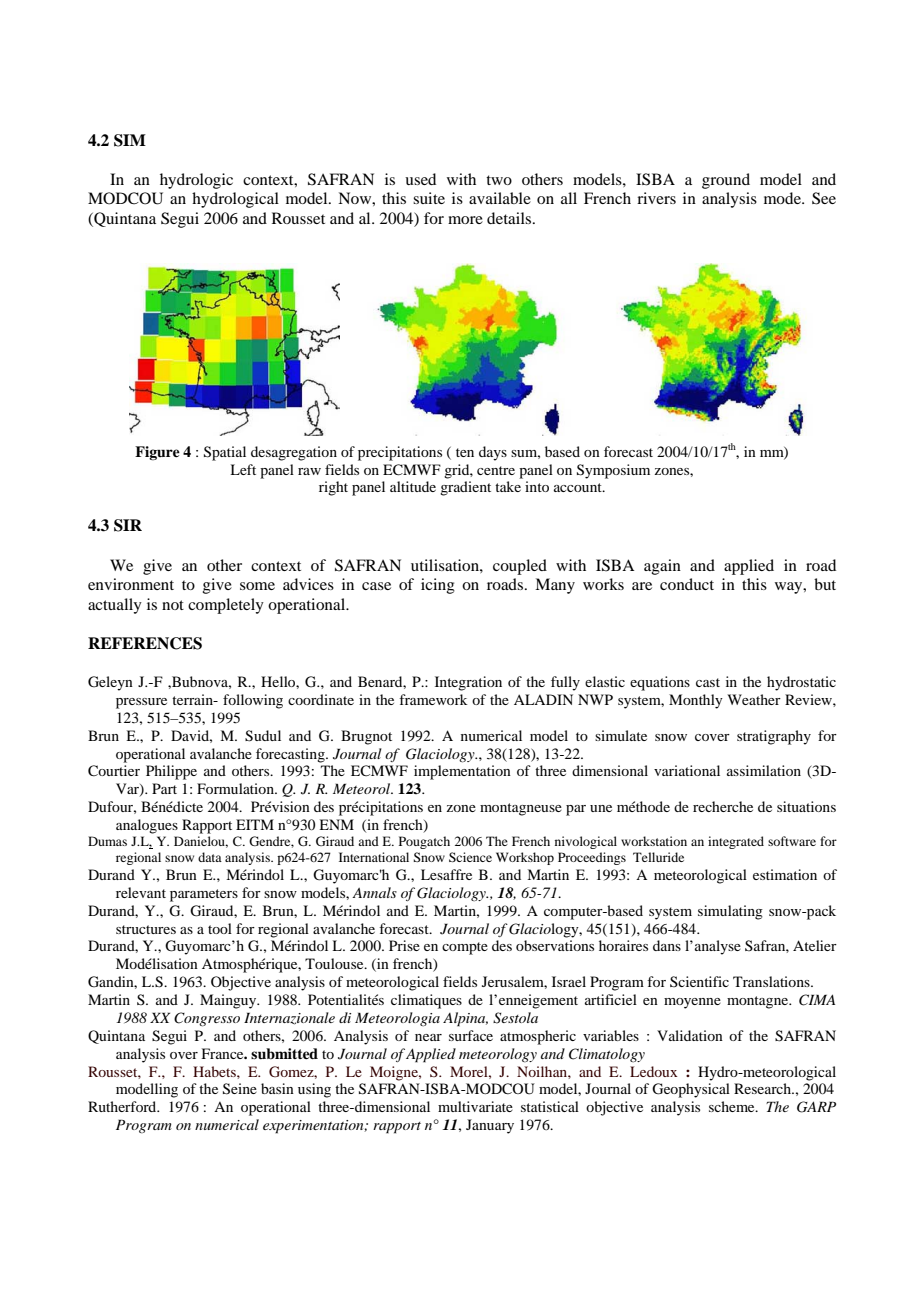 This image has height=1308, width=924. I want to click on Science, so click(470, 857).
